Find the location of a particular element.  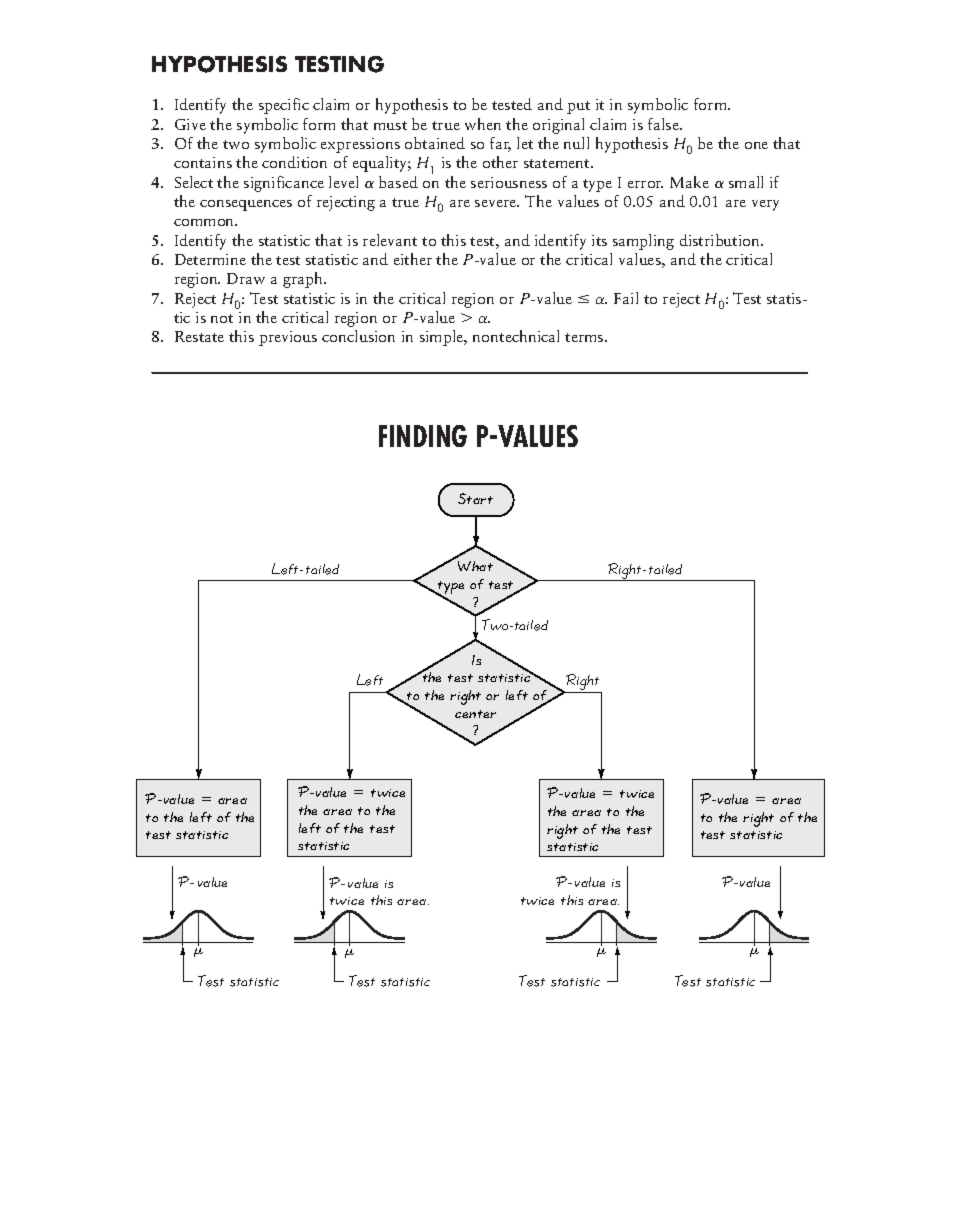

What is located at coordinates (475, 566).
